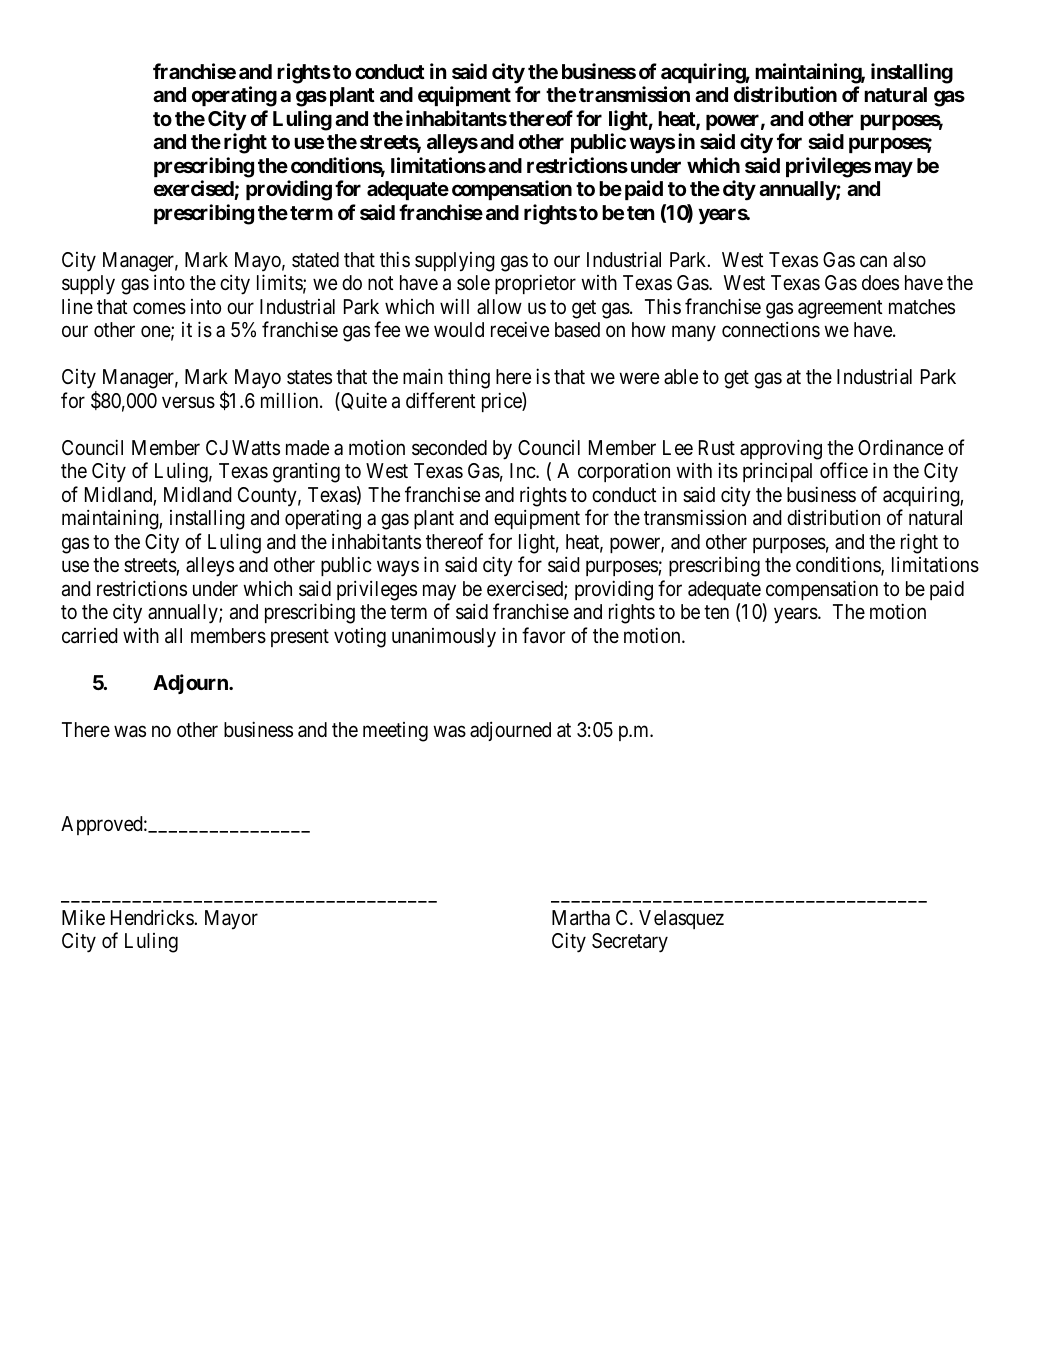 Image resolution: width=1041 pixels, height=1348 pixels. Describe the element at coordinates (880, 282) in the image. I see `does` at that location.
